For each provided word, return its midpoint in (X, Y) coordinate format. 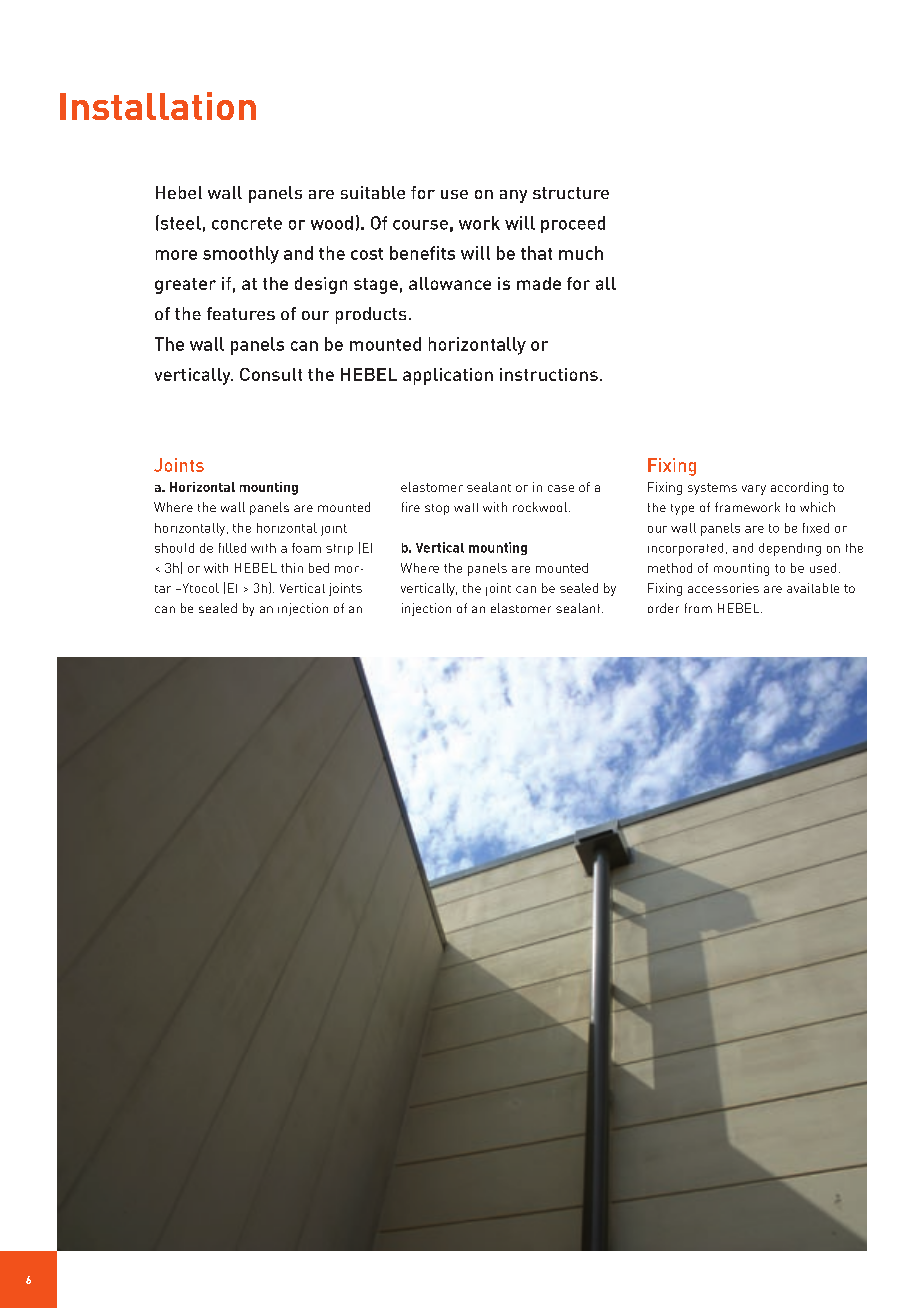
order (663, 608)
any (513, 196)
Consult (271, 374)
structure (571, 193)
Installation (158, 106)
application (448, 376)
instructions (549, 374)
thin (292, 568)
